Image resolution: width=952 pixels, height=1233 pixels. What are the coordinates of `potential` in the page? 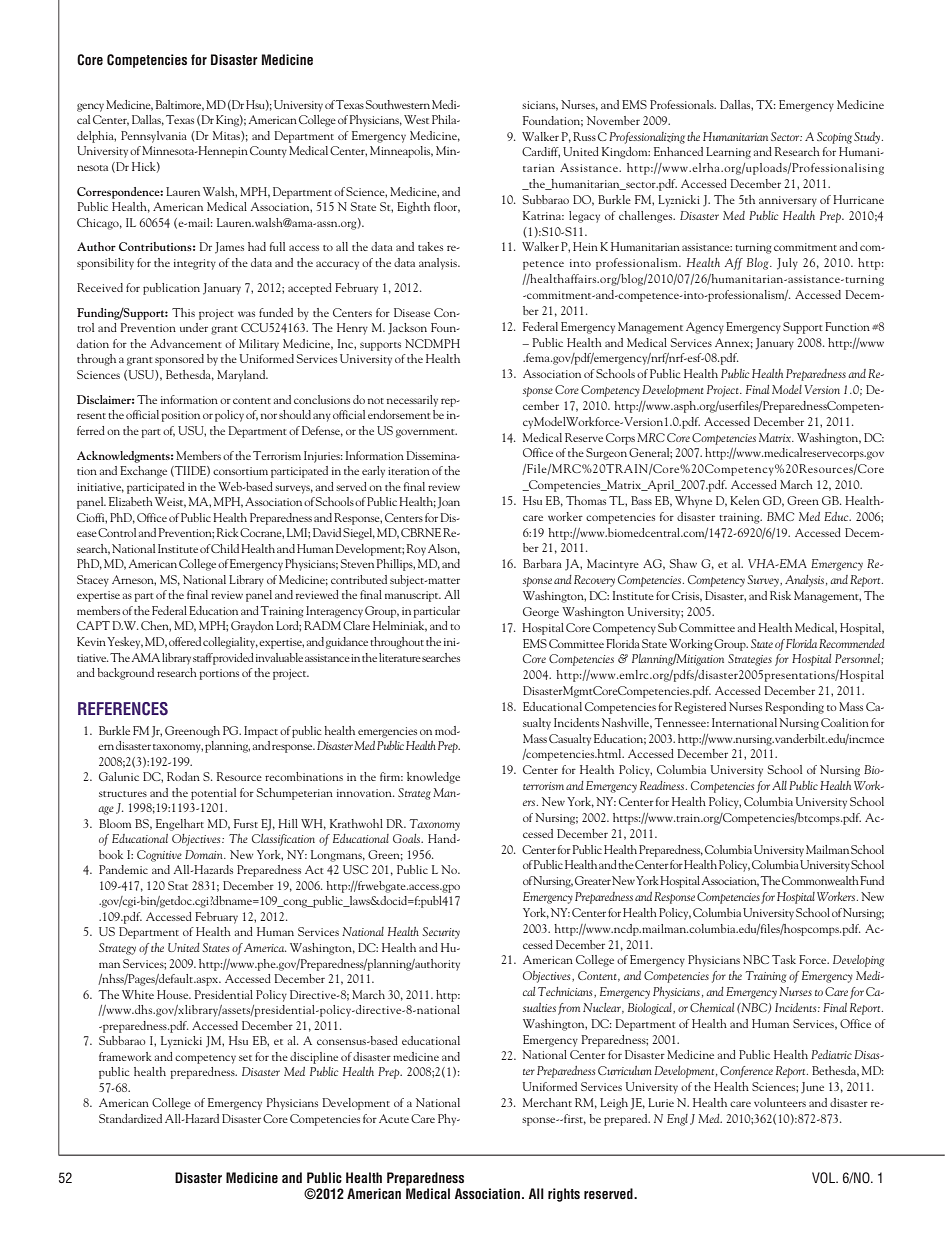 It's located at (213, 794).
